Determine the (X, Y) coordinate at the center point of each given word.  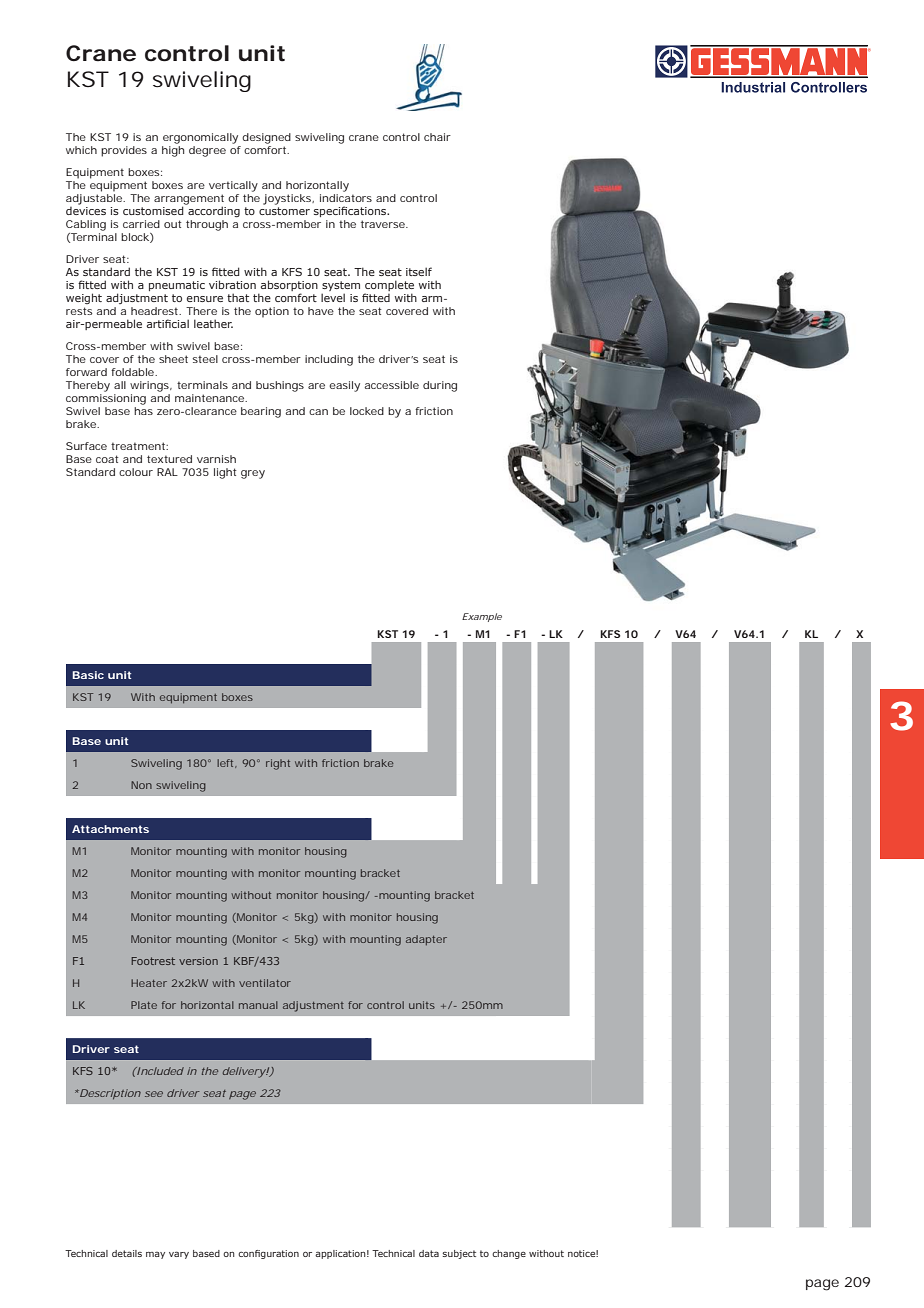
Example (482, 617)
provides (124, 151)
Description (109, 1094)
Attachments (110, 829)
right (278, 764)
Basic (88, 675)
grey (253, 474)
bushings (280, 386)
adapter (426, 940)
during (440, 386)
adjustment (313, 1006)
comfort (266, 148)
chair (437, 137)
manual (258, 1005)
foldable (133, 372)
